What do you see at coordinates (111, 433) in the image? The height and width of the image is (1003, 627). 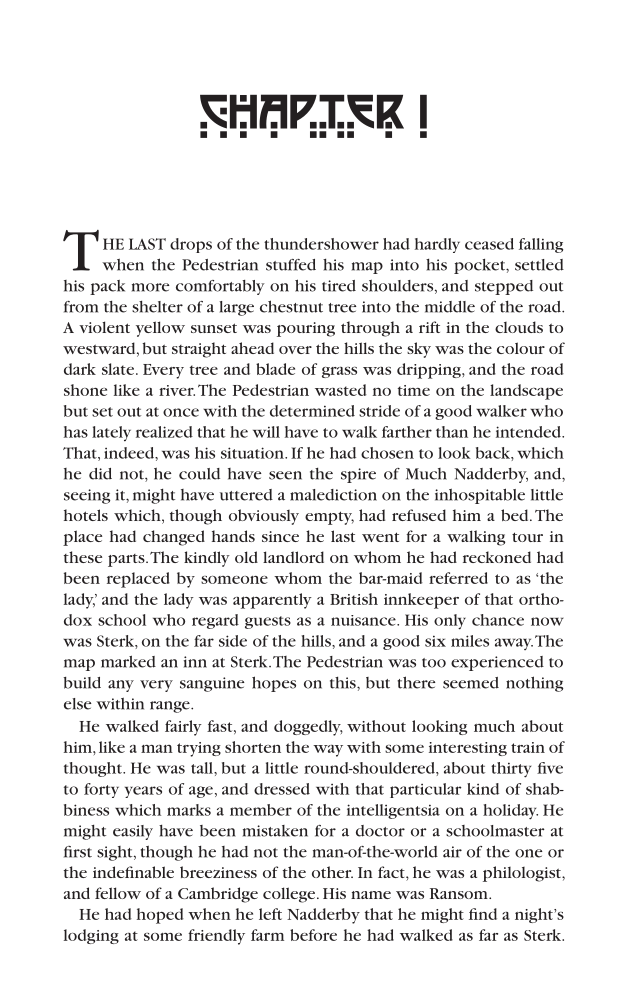 I see `lately` at bounding box center [111, 433].
